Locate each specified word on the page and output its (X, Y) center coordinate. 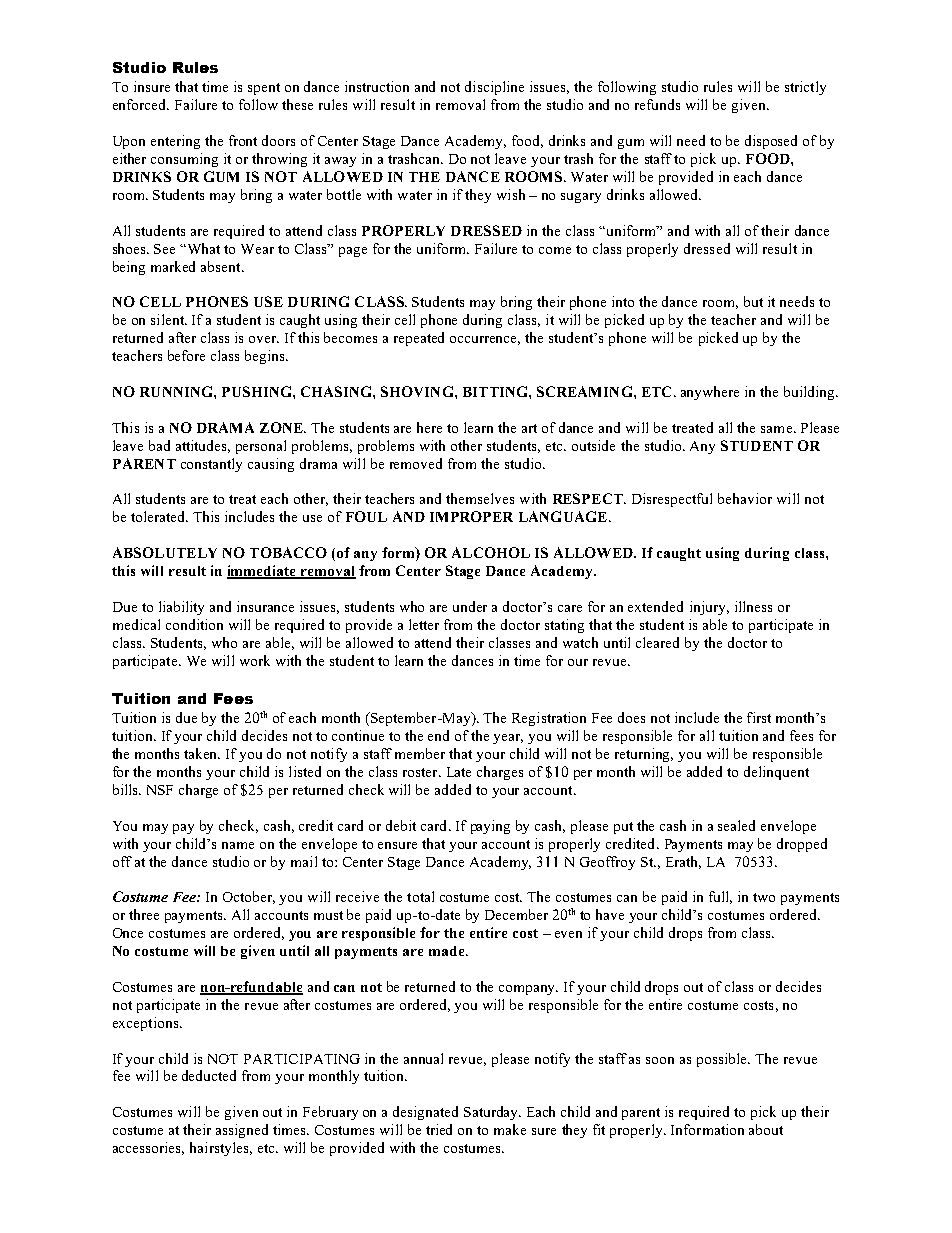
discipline (494, 88)
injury (709, 608)
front (243, 140)
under (470, 606)
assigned (242, 1131)
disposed (771, 142)
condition (194, 624)
